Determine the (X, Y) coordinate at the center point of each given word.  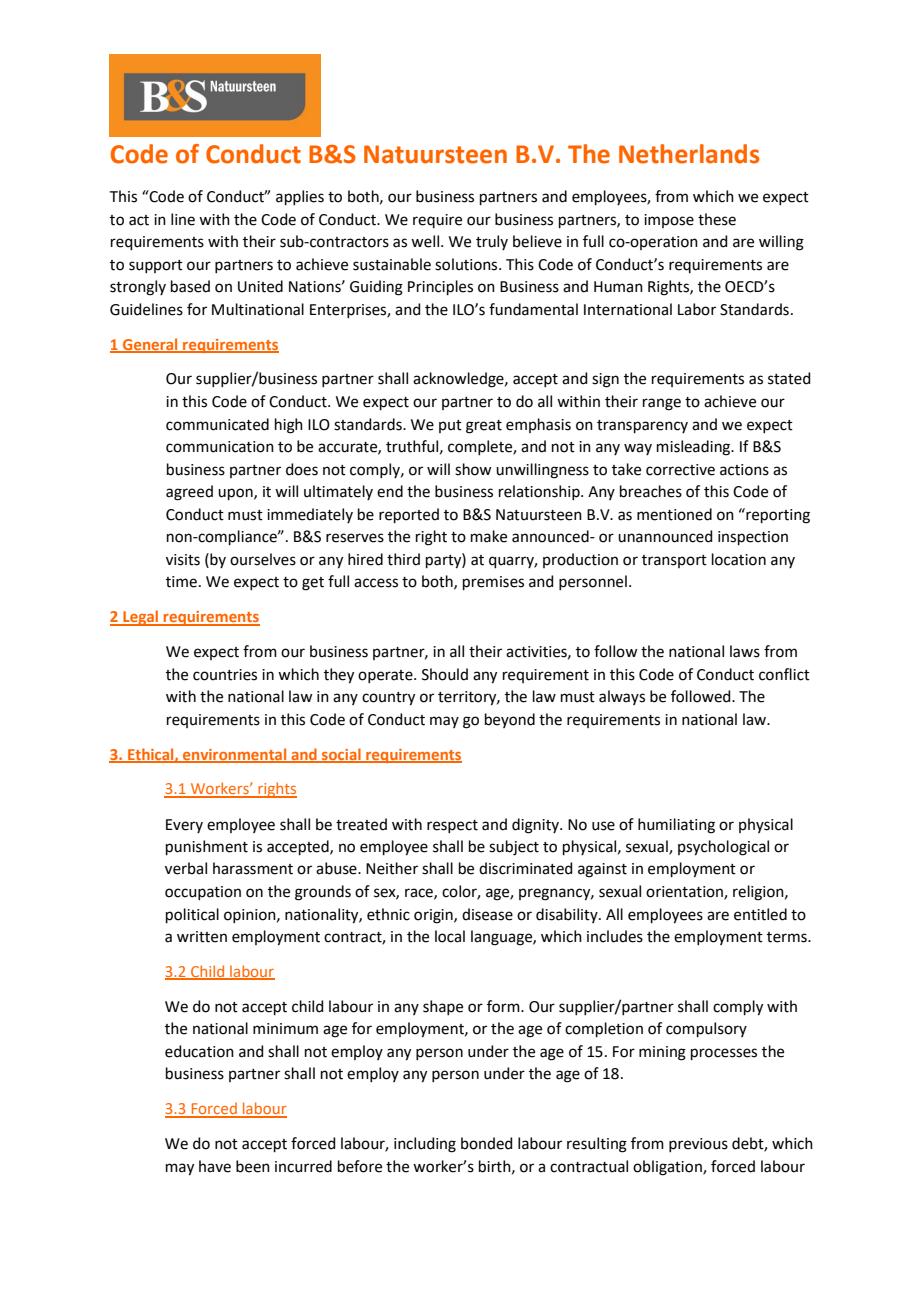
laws (745, 651)
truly (492, 242)
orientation (685, 893)
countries (225, 675)
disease (487, 914)
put (450, 426)
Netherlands (689, 154)
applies (300, 197)
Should (445, 674)
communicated (217, 424)
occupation (203, 893)
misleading (695, 448)
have (215, 1166)
